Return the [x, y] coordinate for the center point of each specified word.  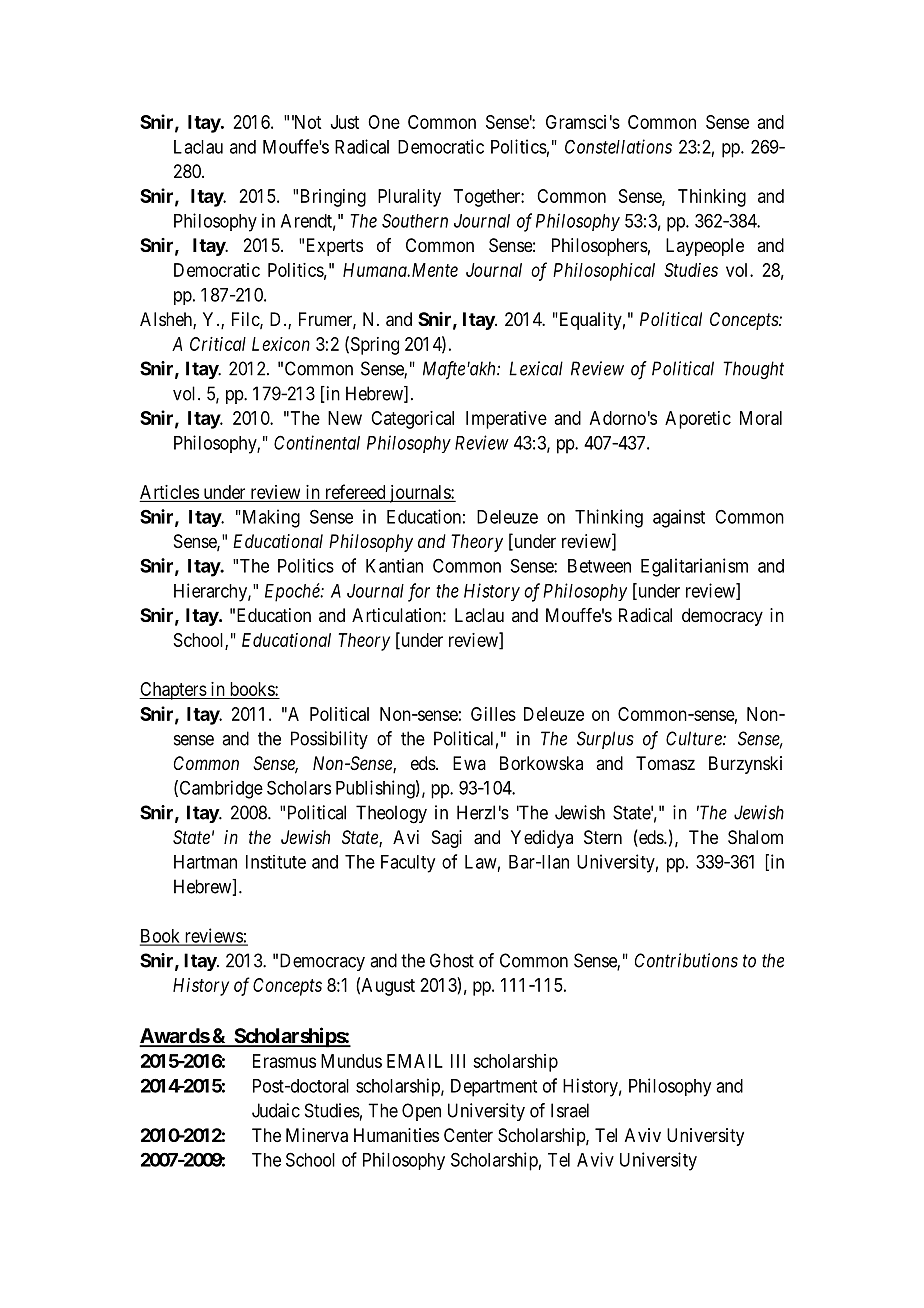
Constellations [618, 146]
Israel [570, 1110]
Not [306, 122]
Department [494, 1088]
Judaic [276, 1110]
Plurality [409, 198]
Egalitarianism [694, 567]
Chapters [173, 691]
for [419, 592]
